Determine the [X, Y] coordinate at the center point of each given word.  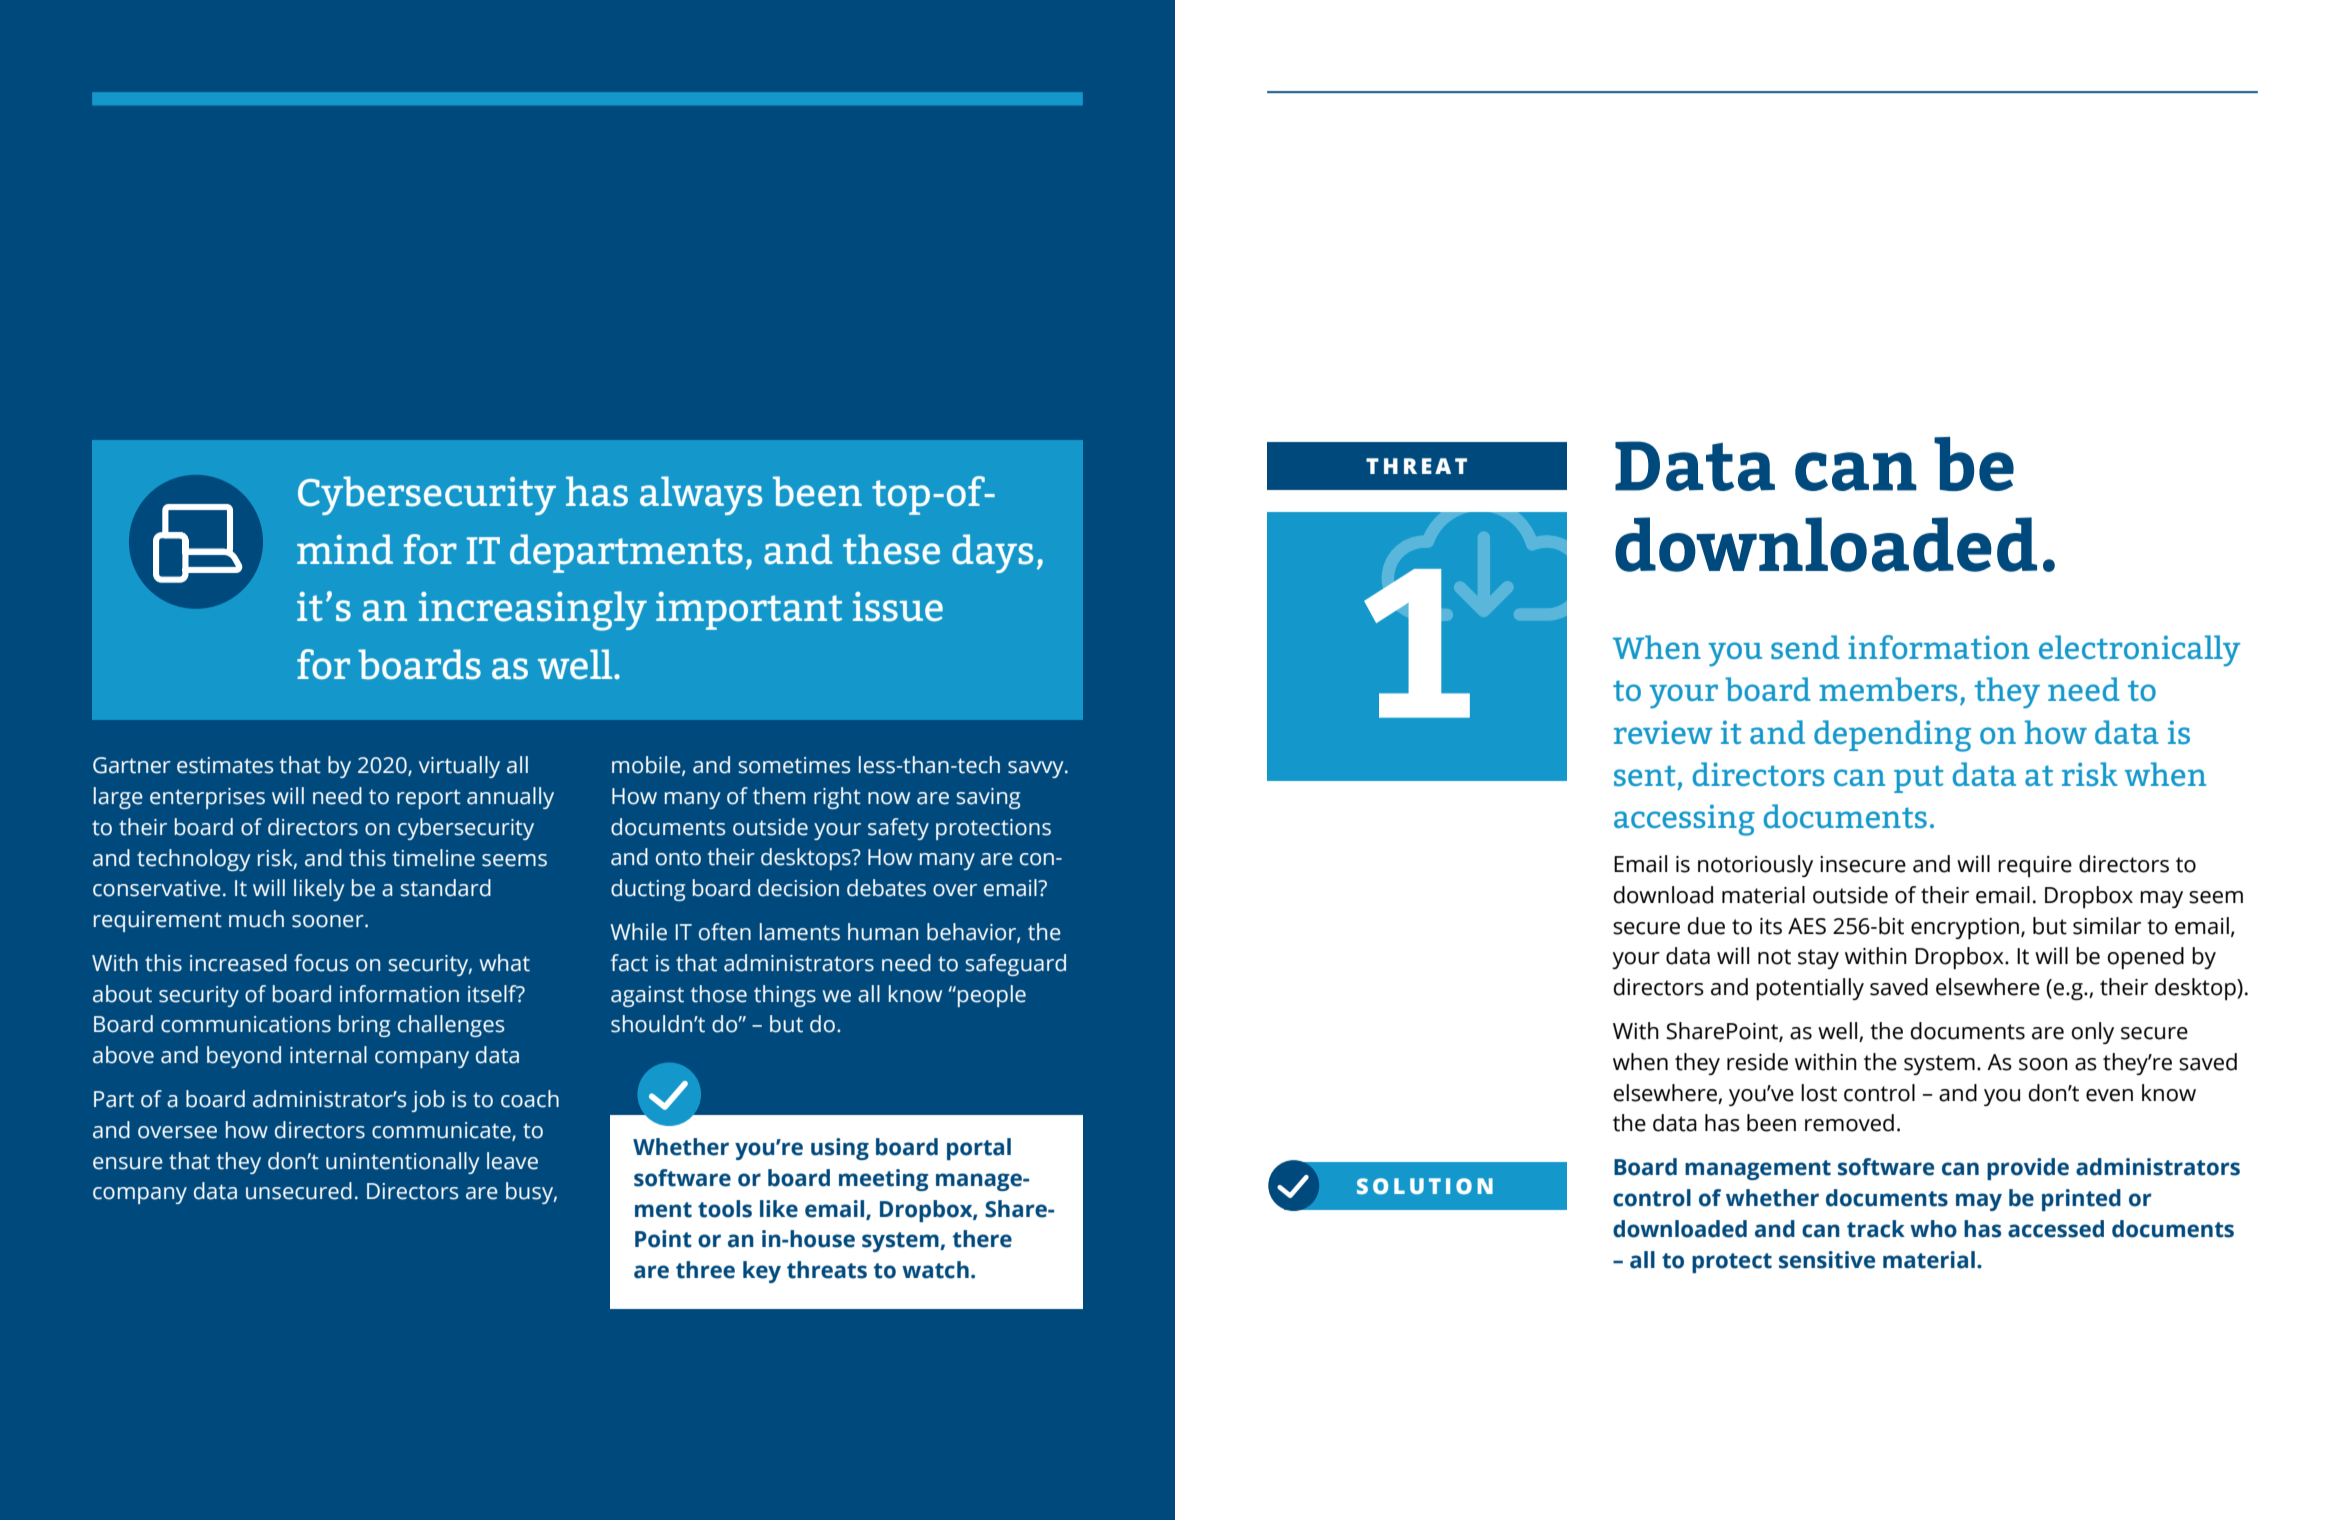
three [705, 1270]
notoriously [1755, 866]
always [701, 495]
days [992, 553]
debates [886, 888]
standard [446, 888]
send [1805, 647]
